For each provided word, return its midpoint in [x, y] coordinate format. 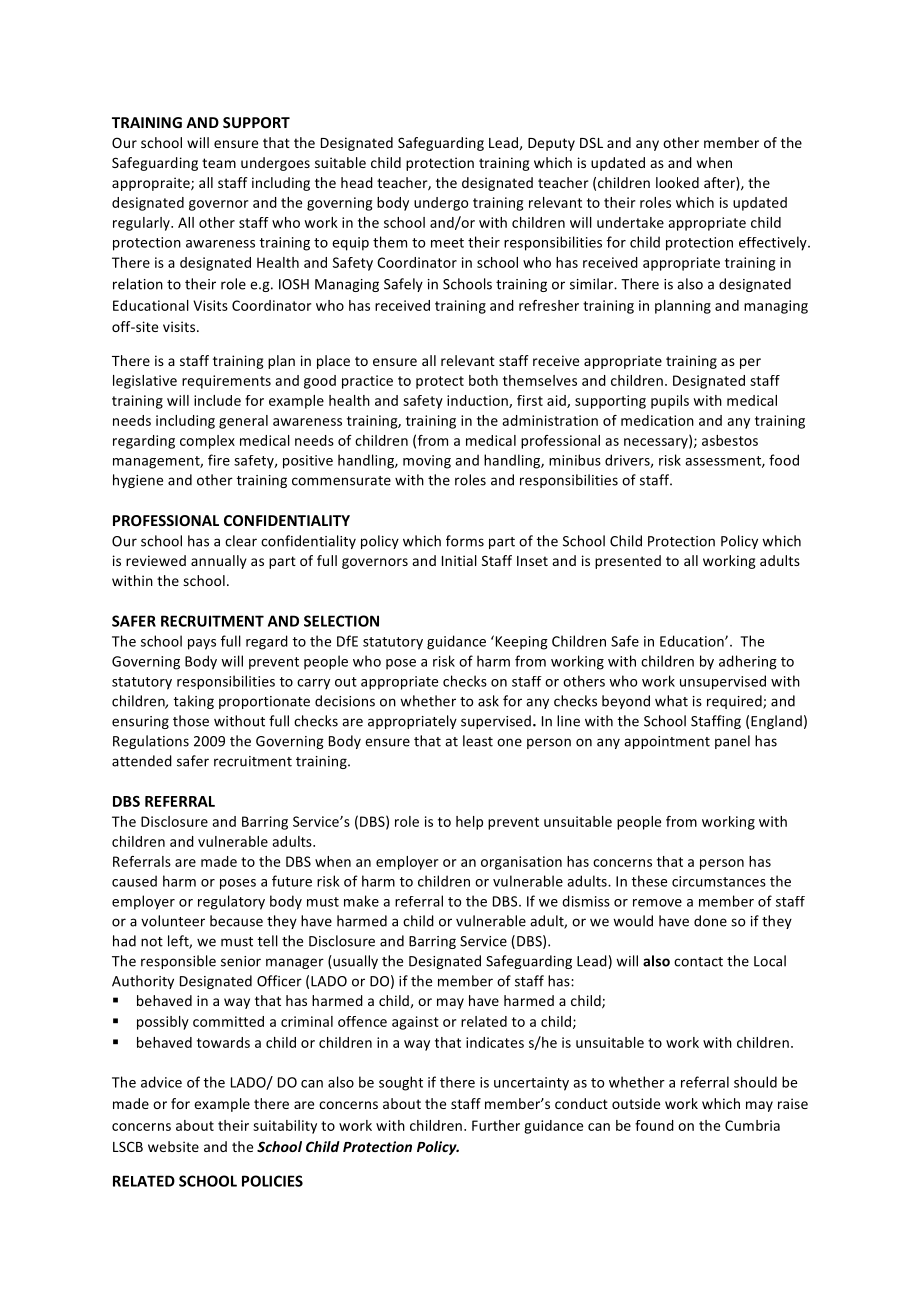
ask [488, 701]
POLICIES [272, 1181]
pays [202, 644]
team [219, 163]
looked [677, 182]
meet [447, 243]
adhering [748, 662]
